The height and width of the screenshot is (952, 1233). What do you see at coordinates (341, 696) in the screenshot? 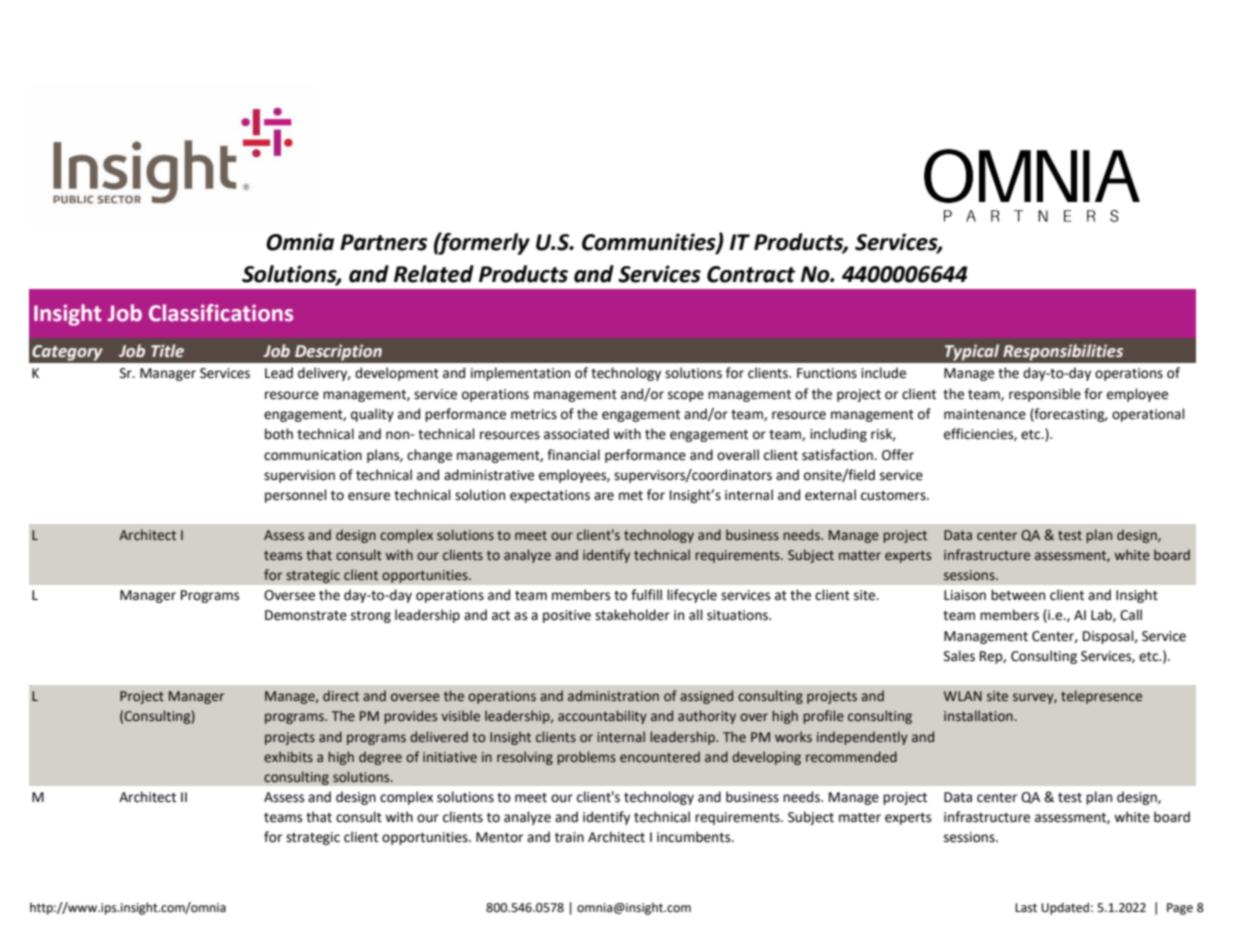
I see `direct` at bounding box center [341, 696].
